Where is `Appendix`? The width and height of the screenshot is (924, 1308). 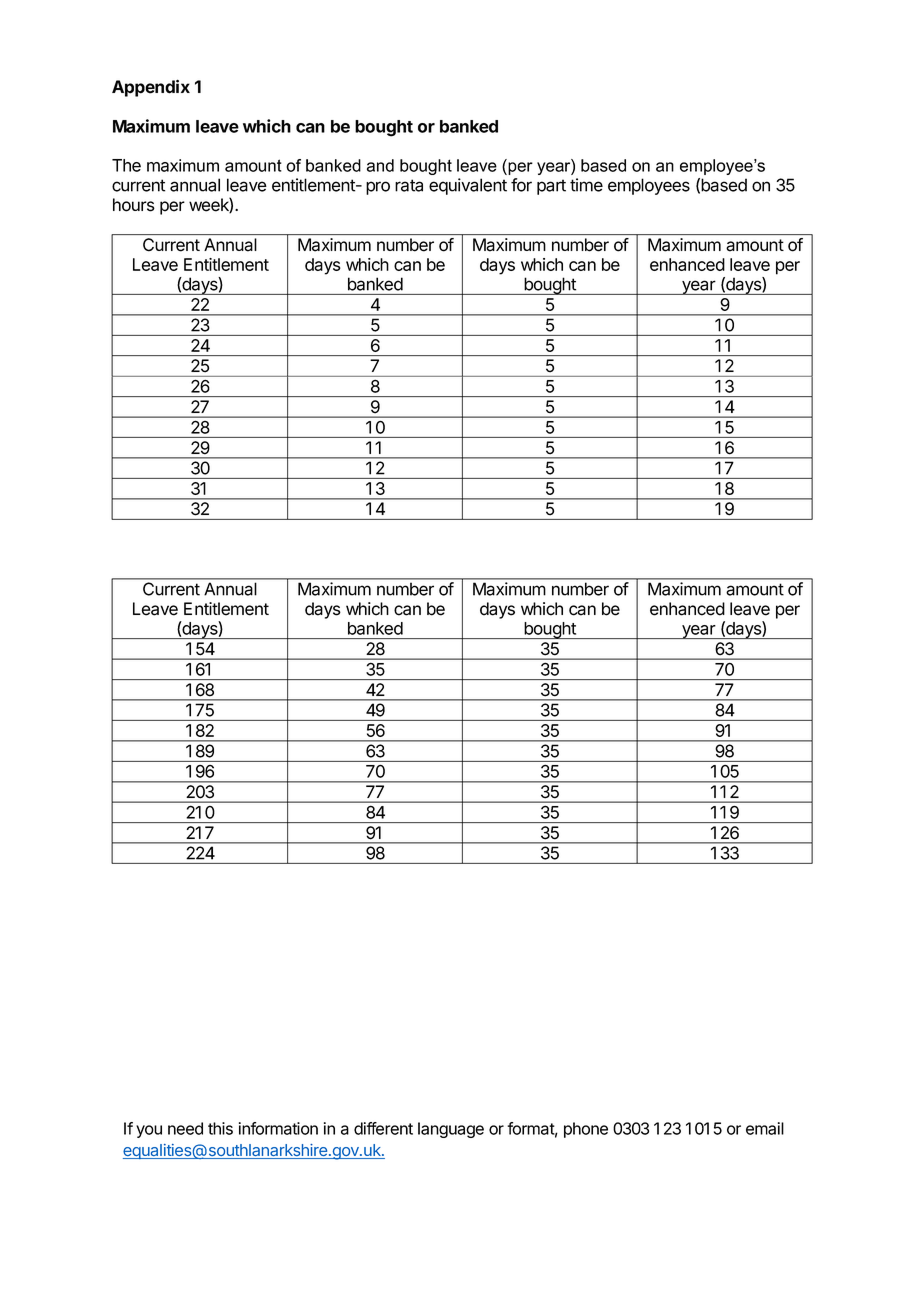 Appendix is located at coordinates (151, 88).
